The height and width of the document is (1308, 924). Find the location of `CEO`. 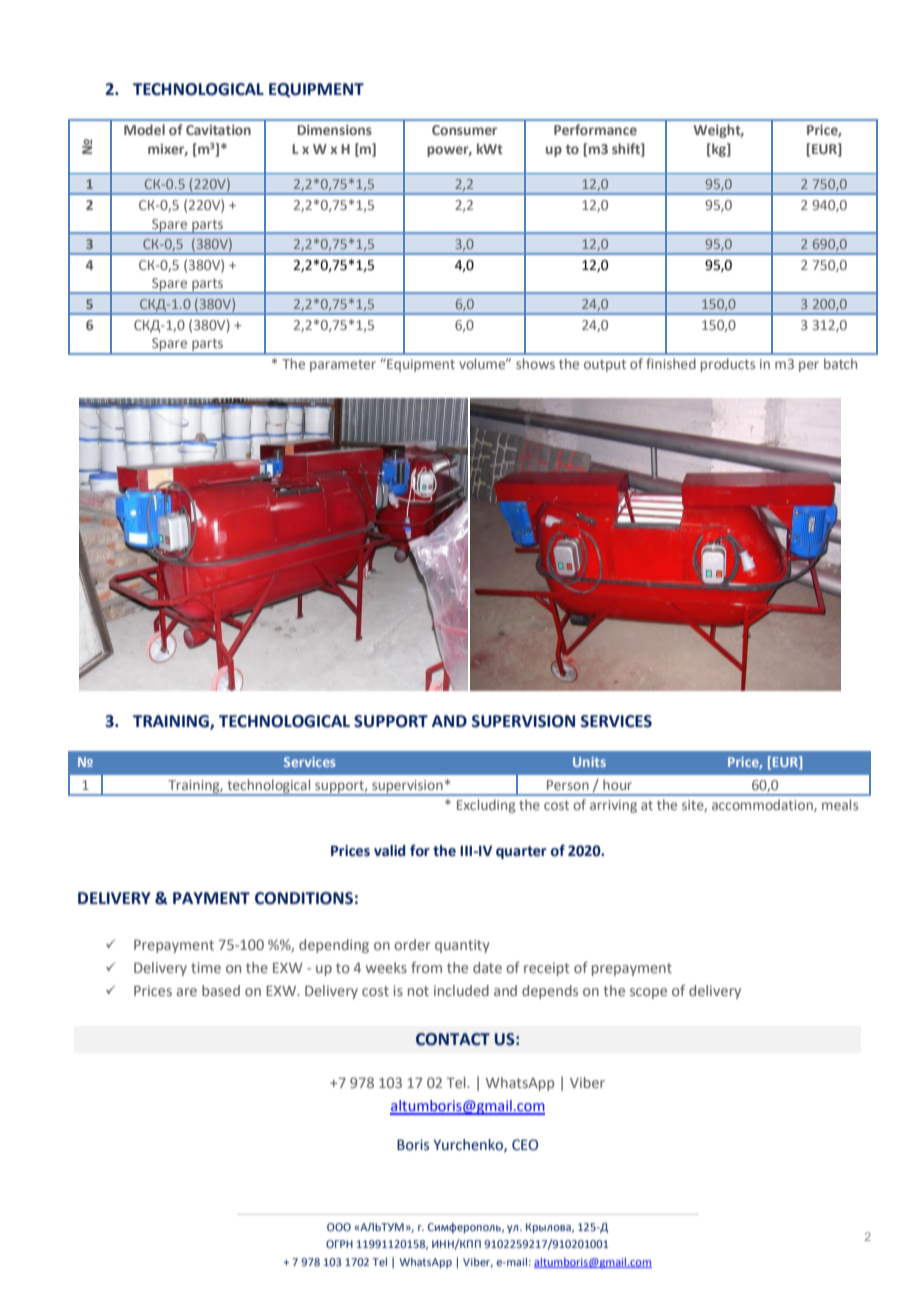

CEO is located at coordinates (525, 1145).
